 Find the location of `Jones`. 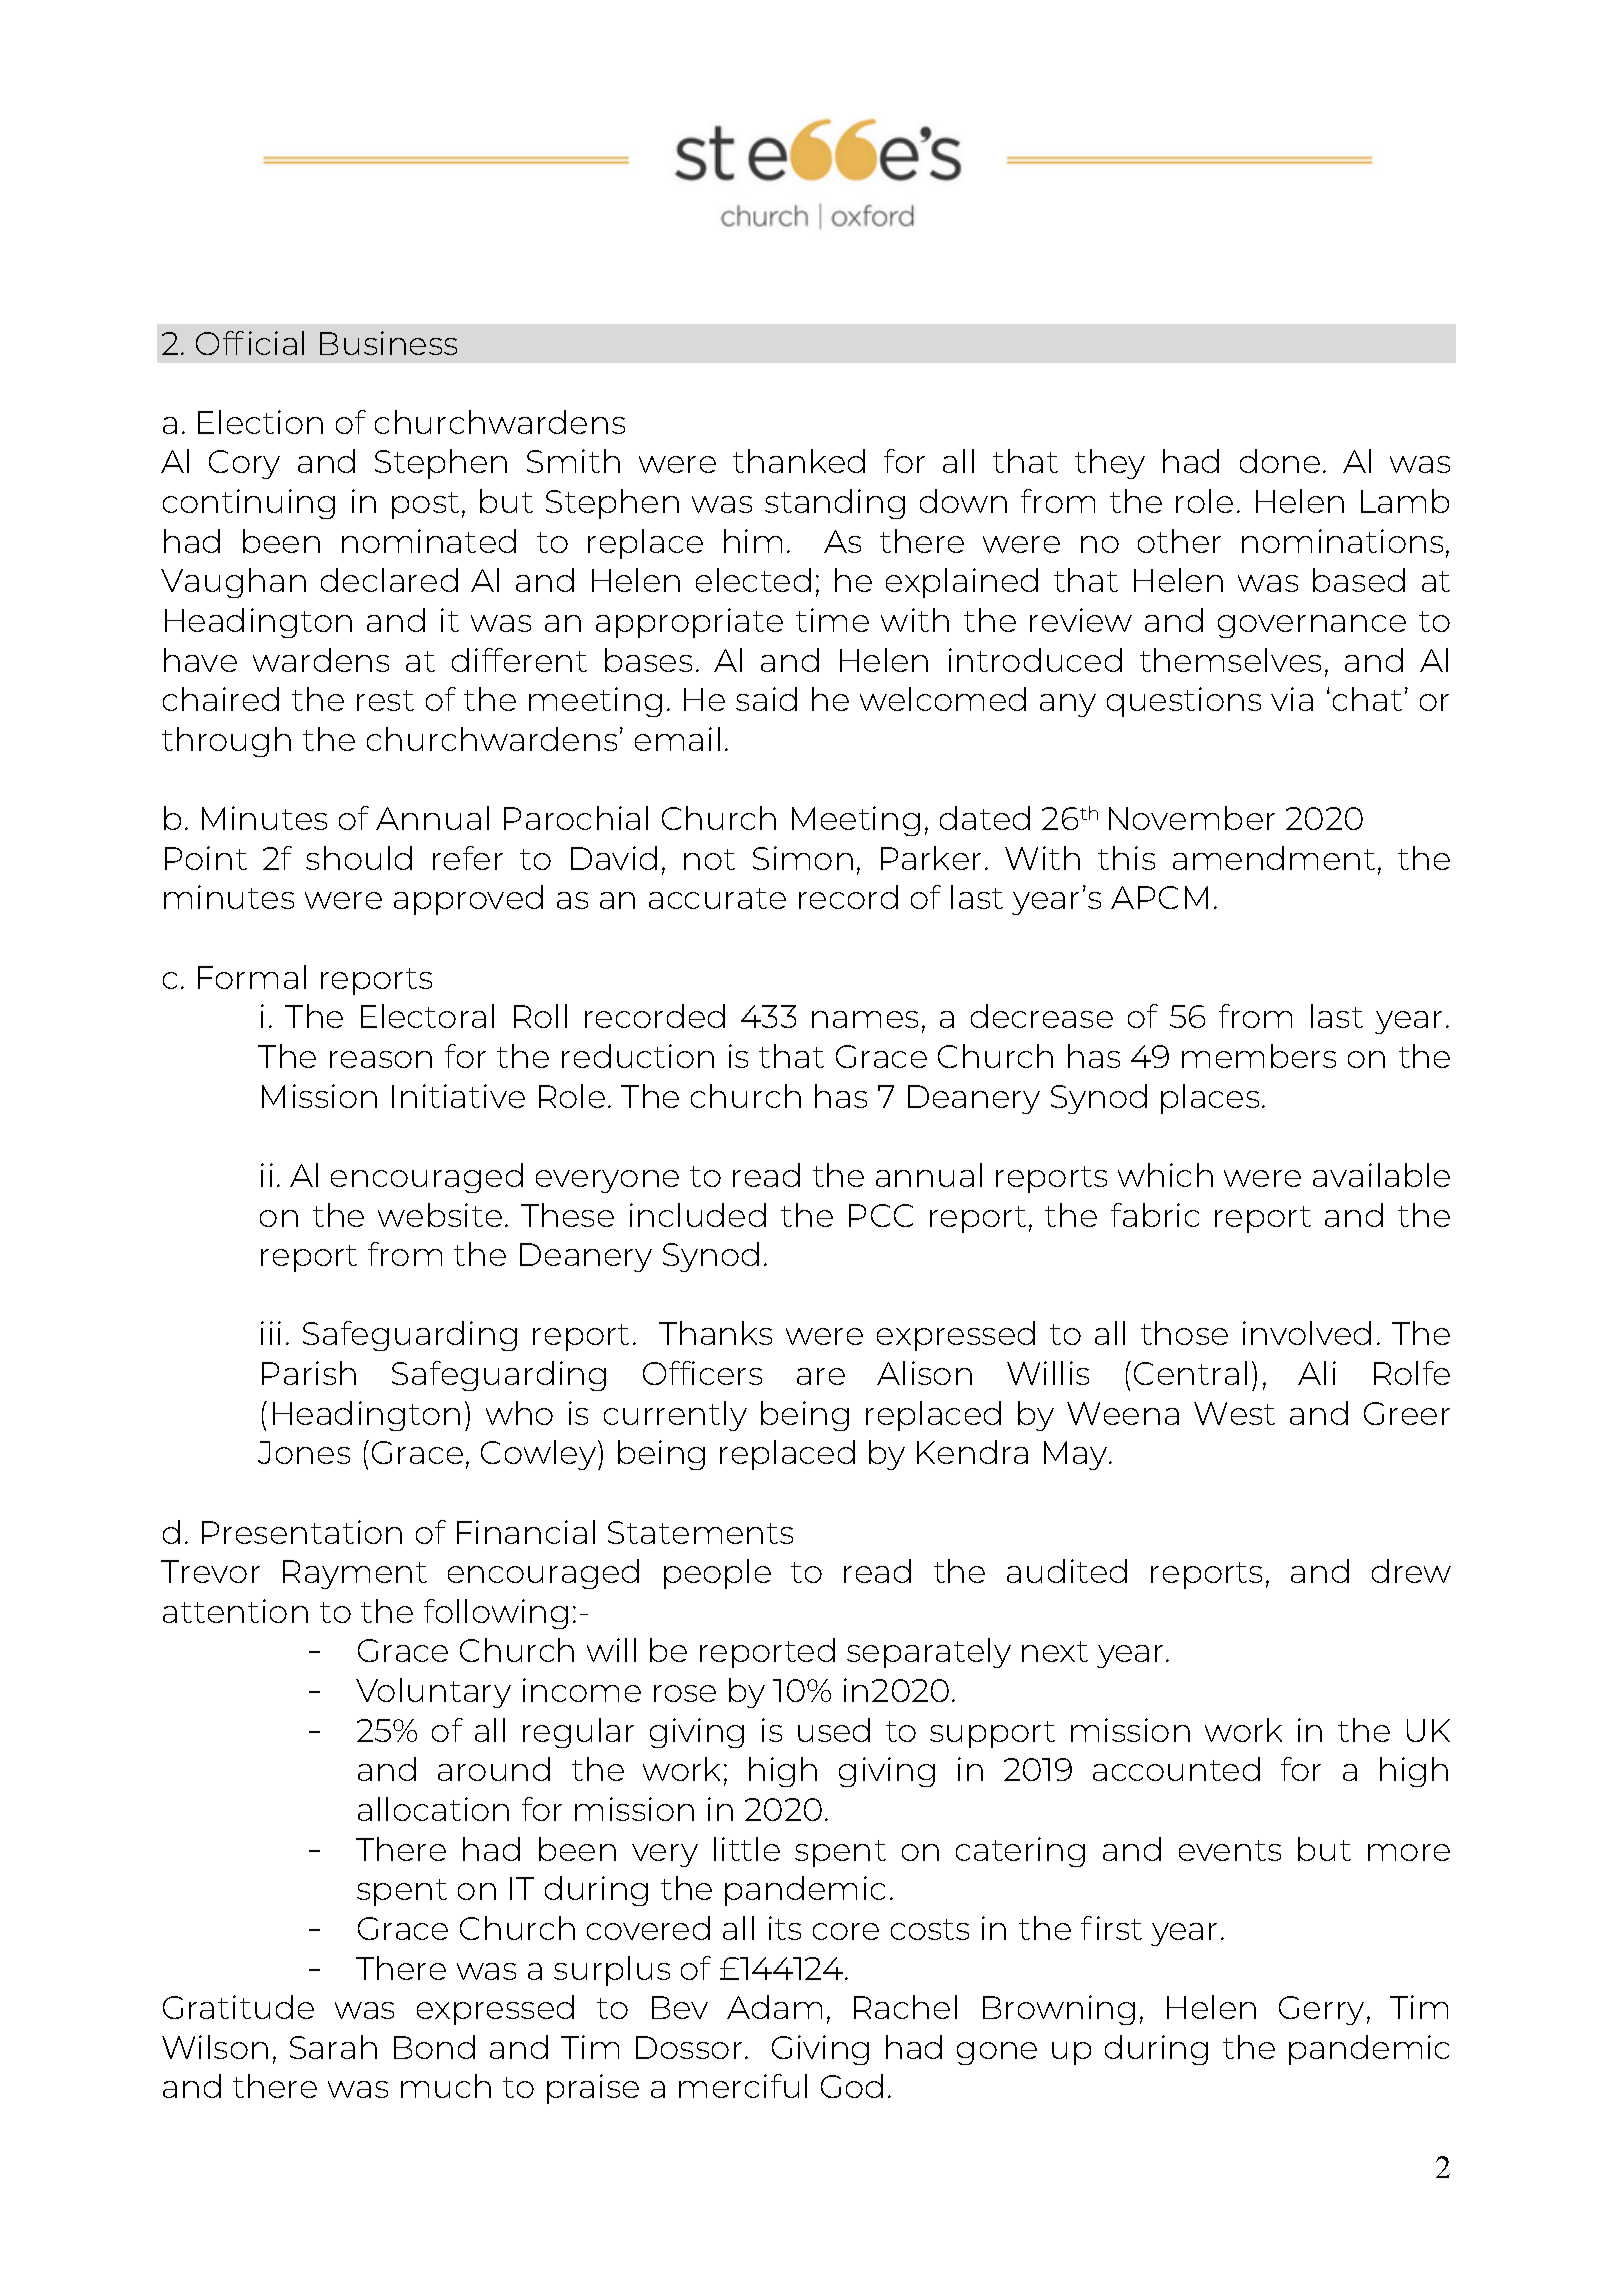

Jones is located at coordinates (304, 1452).
